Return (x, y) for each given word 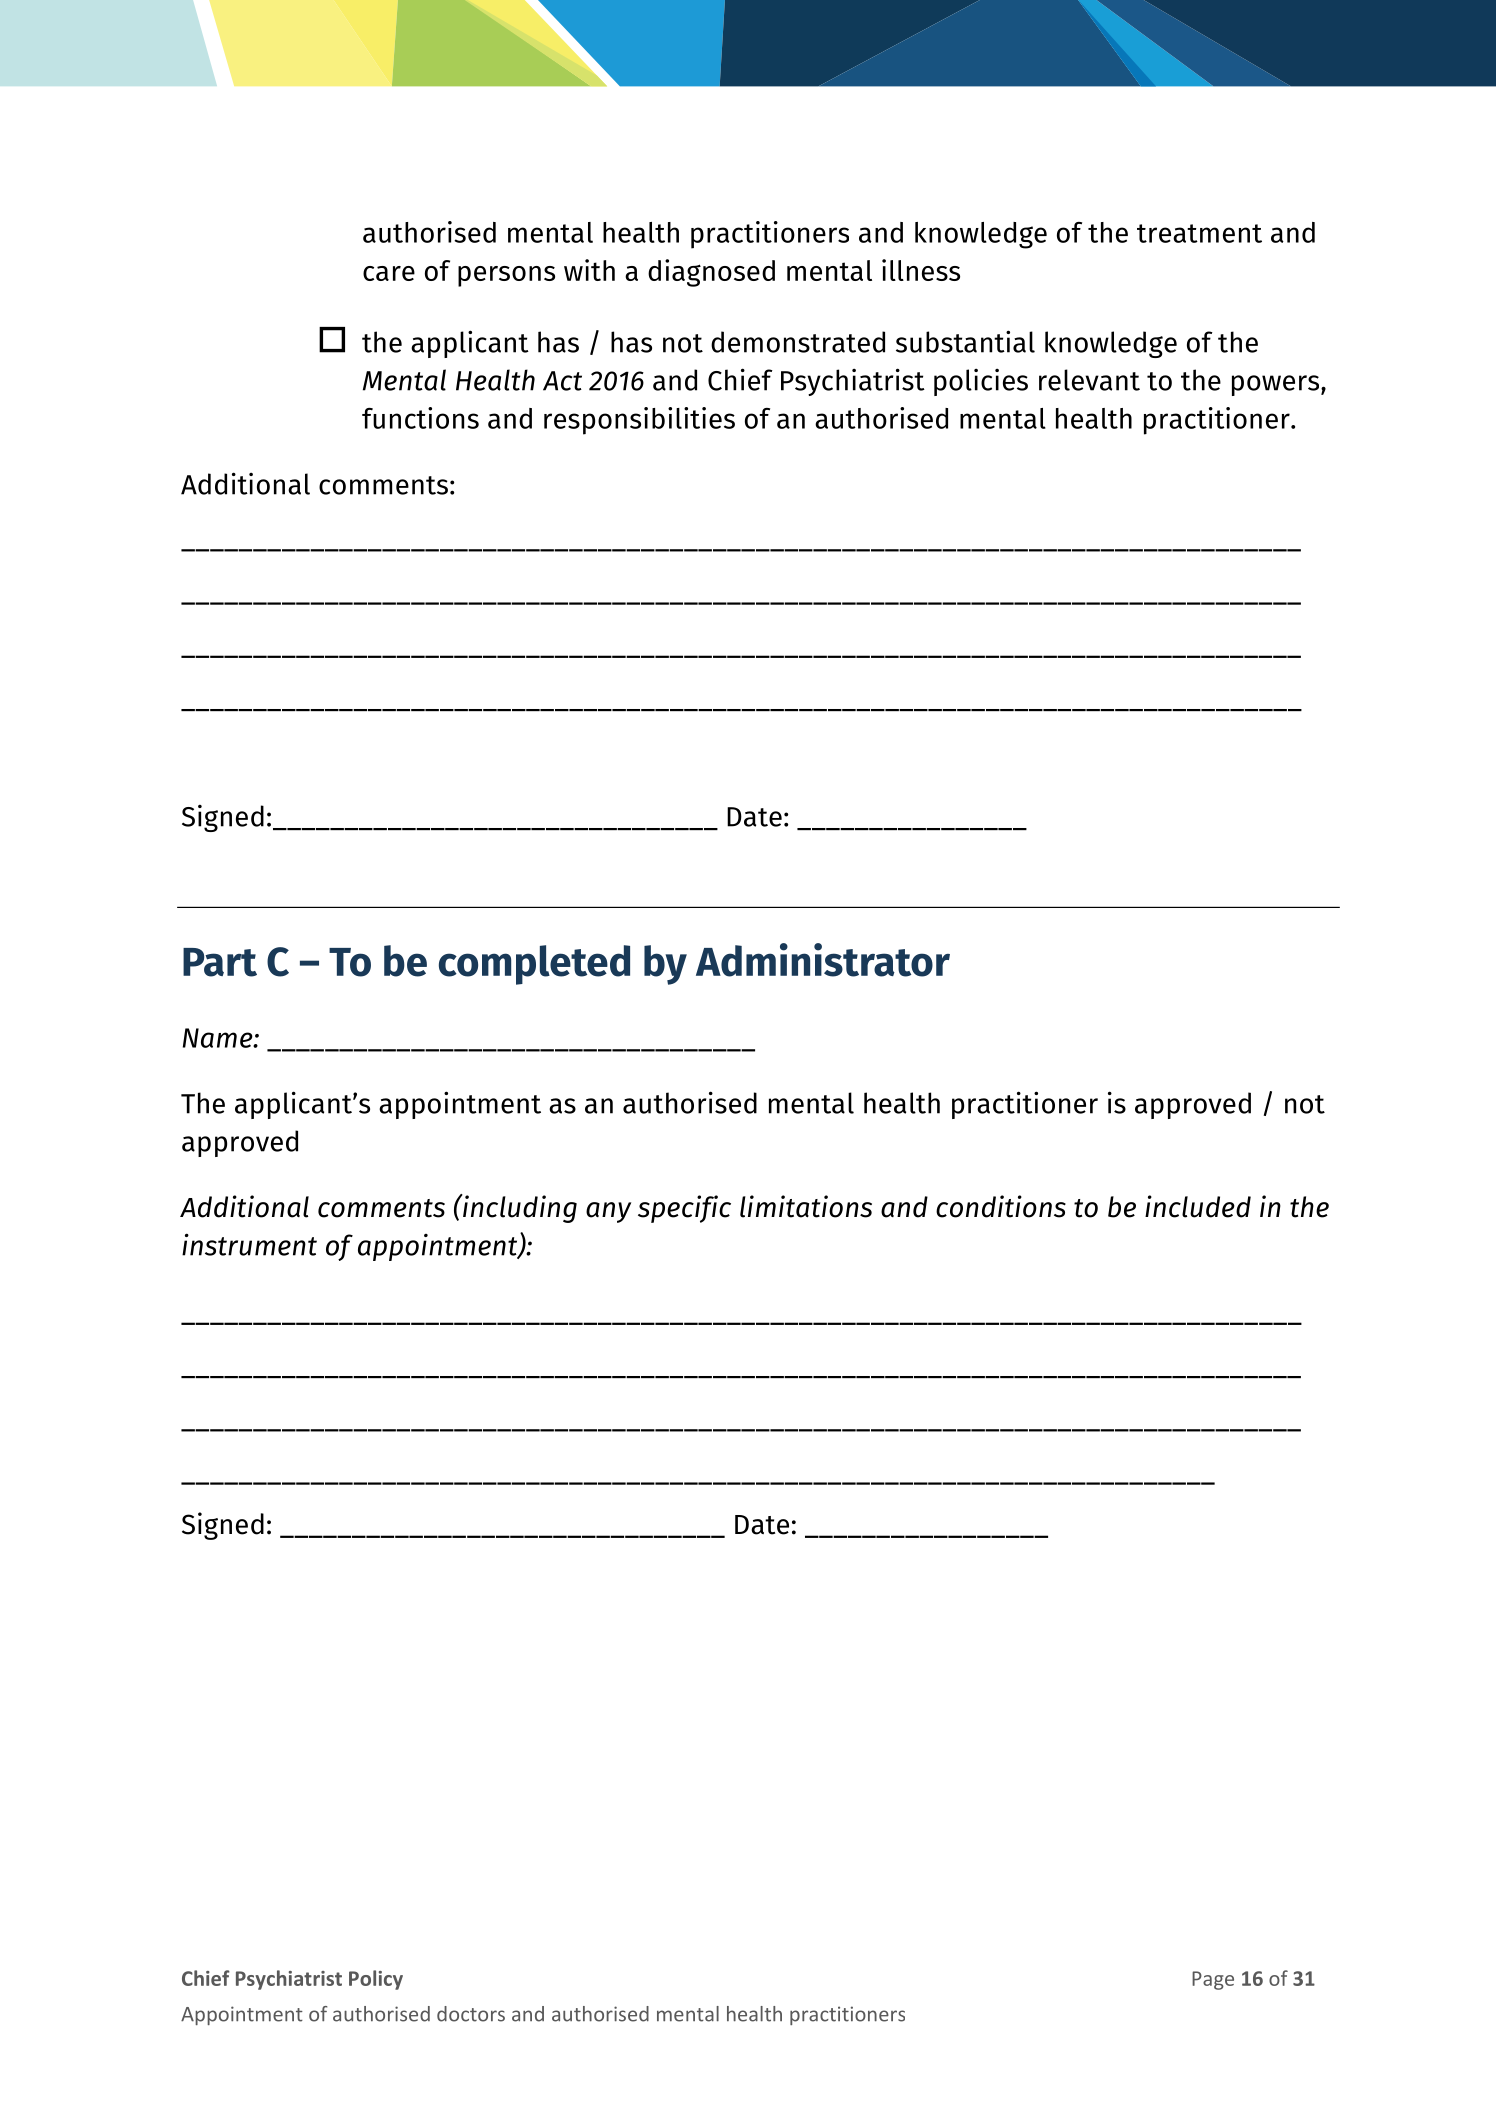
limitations (806, 1206)
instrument (249, 1244)
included (1198, 1206)
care (389, 273)
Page (1213, 1980)
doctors (471, 2014)
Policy (376, 1980)
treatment (1199, 233)
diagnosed (711, 273)
